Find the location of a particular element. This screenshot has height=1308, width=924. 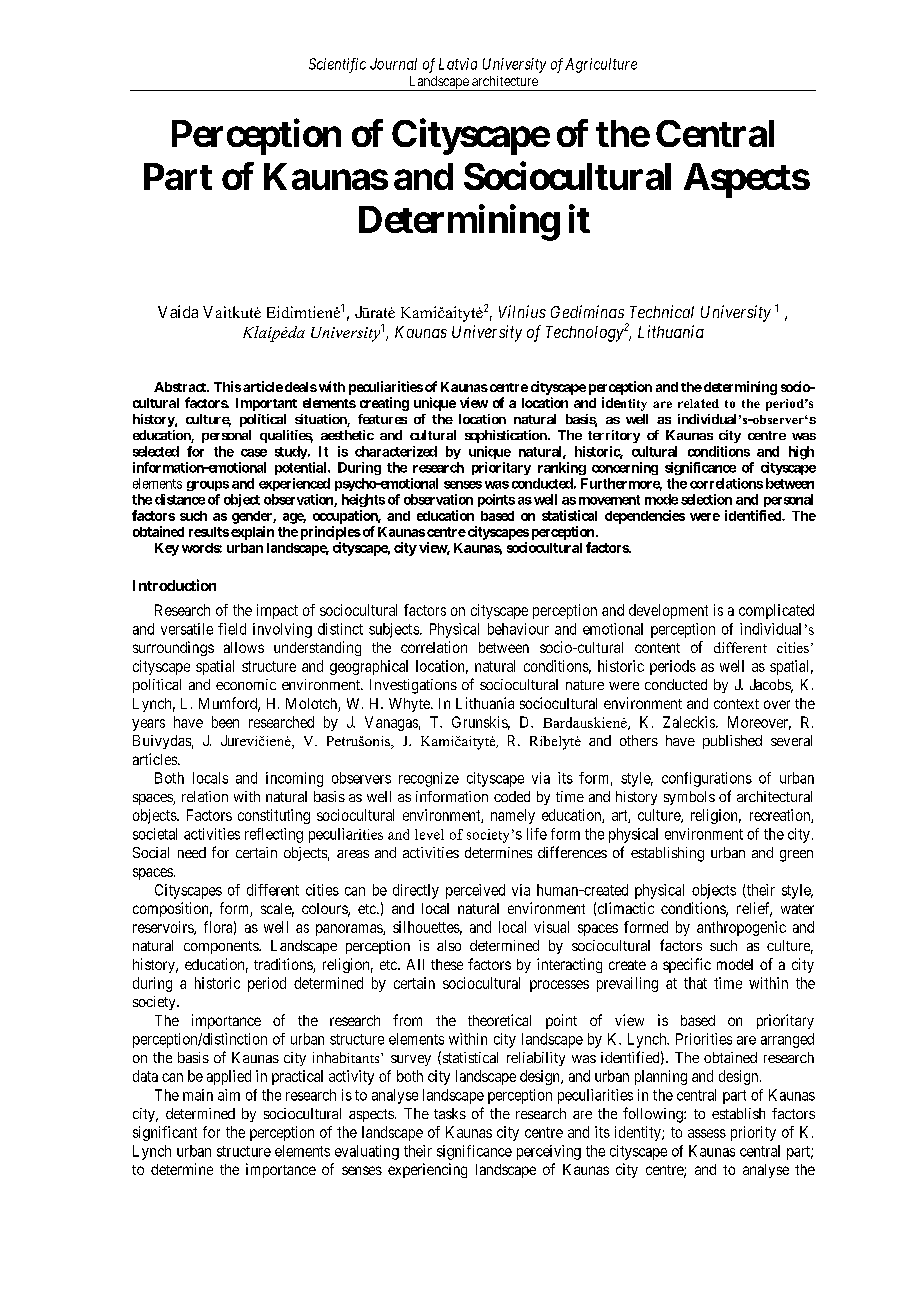

complicated is located at coordinates (776, 611).
